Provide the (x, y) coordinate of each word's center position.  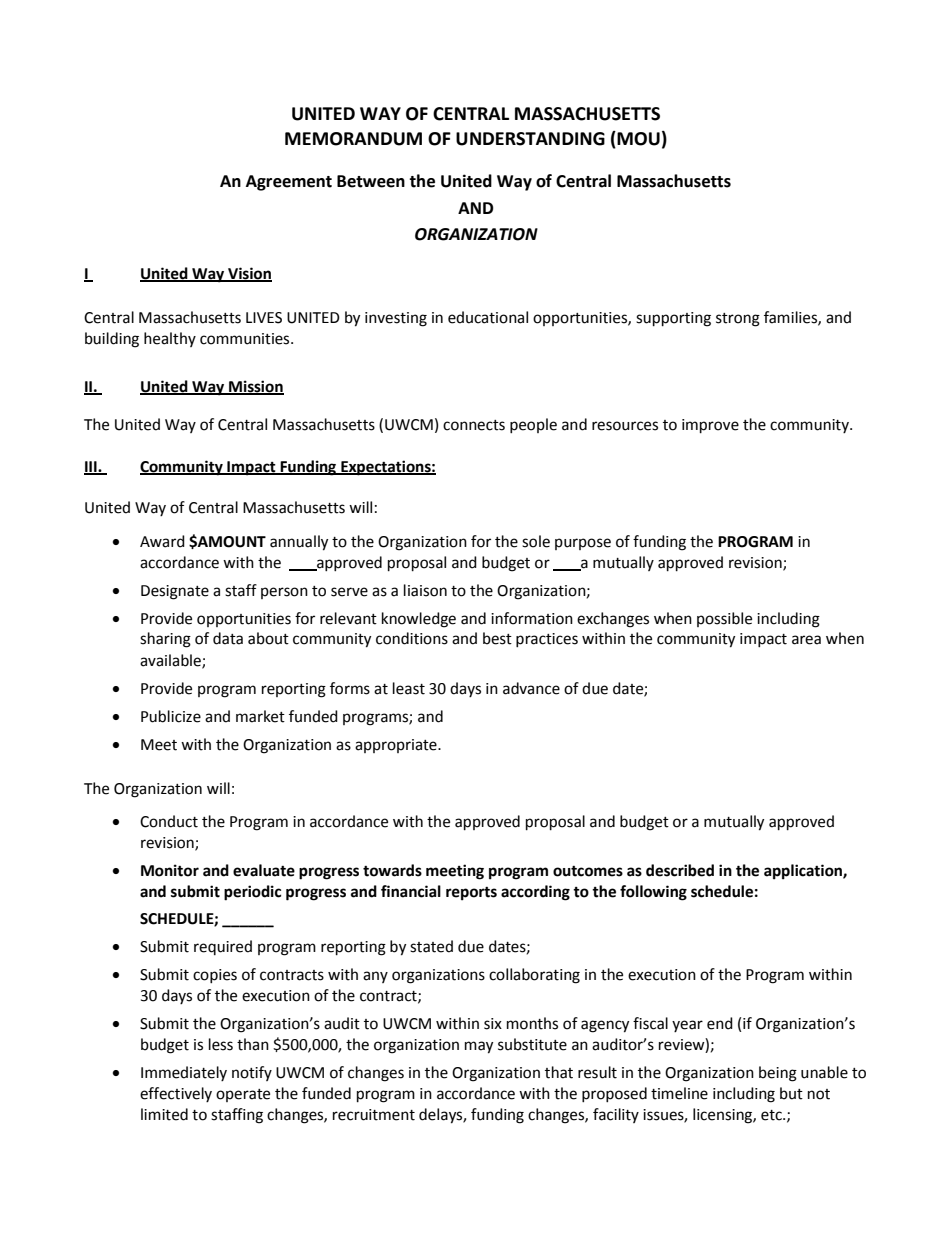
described (680, 870)
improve (710, 426)
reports (471, 894)
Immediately (184, 1073)
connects (474, 425)
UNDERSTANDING (530, 139)
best (497, 638)
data (228, 638)
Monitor (170, 870)
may (479, 1047)
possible (724, 619)
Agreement (289, 183)
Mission (255, 387)
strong (738, 320)
